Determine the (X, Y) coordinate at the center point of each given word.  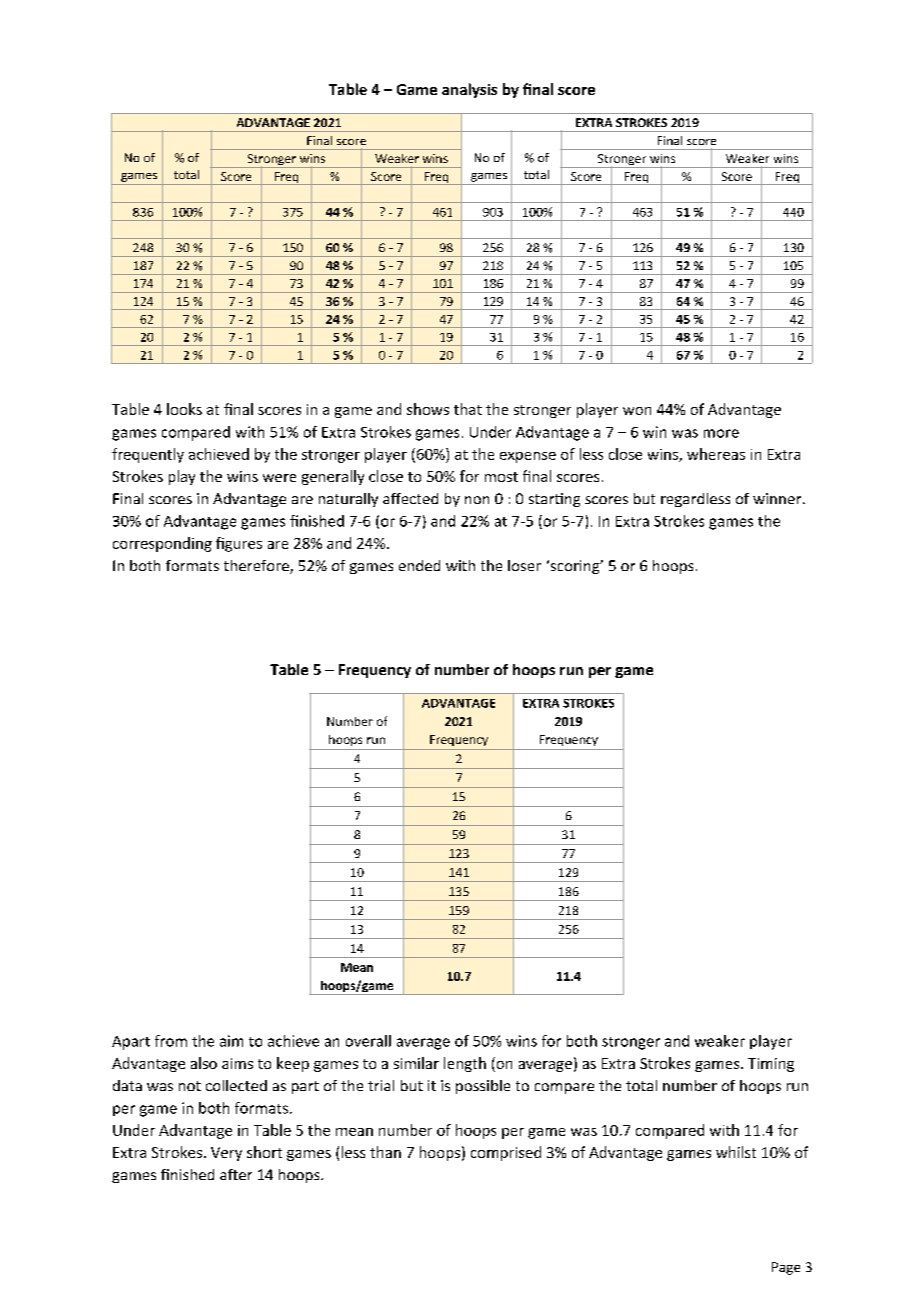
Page (786, 1268)
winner (778, 498)
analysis (469, 90)
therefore (257, 567)
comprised (506, 1153)
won (637, 411)
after (236, 1174)
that (468, 409)
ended (419, 565)
